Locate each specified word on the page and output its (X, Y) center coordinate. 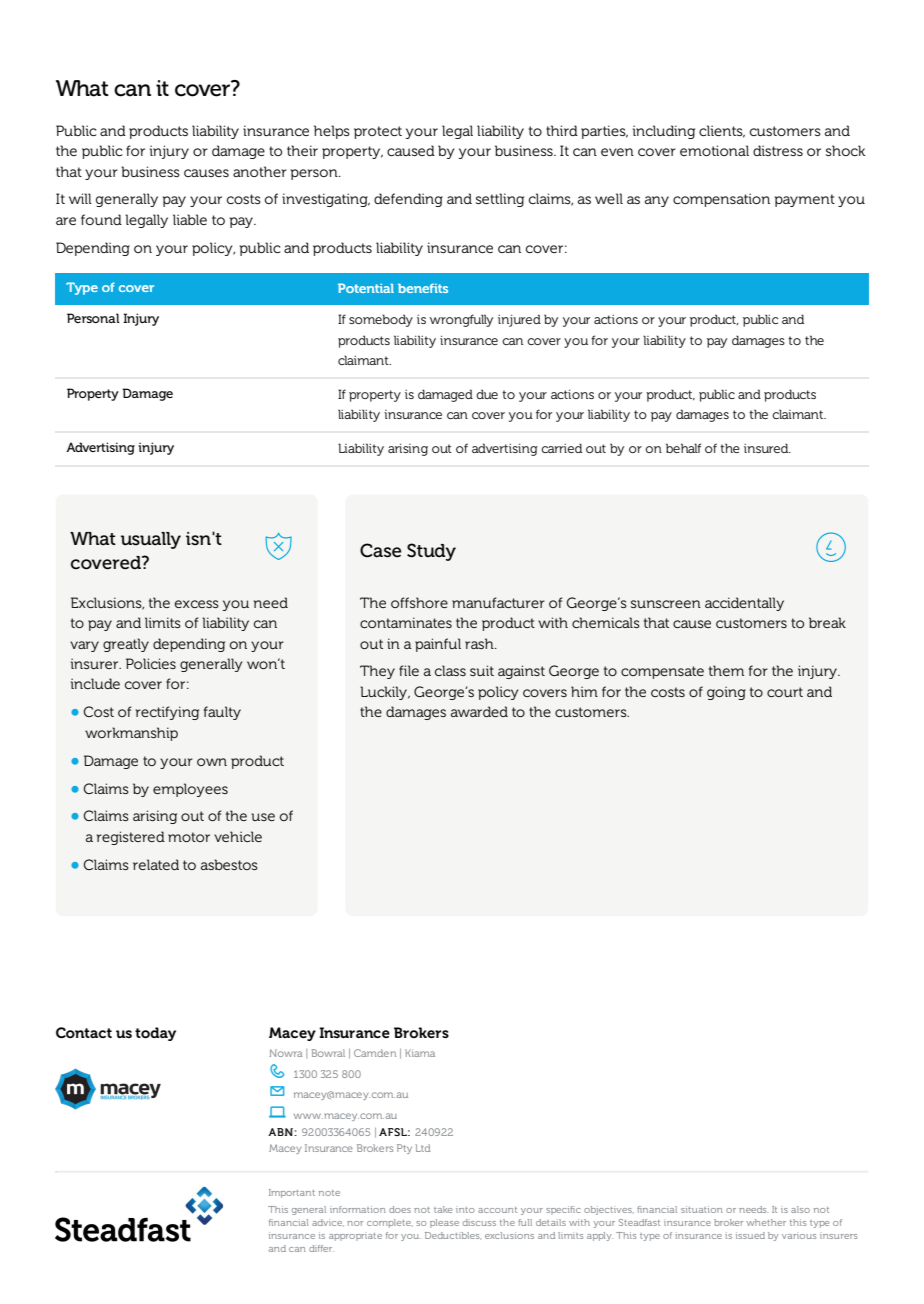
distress (778, 150)
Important (292, 1193)
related (156, 864)
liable (190, 219)
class (450, 670)
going (726, 693)
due (487, 394)
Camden (375, 1053)
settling (500, 200)
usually (151, 540)
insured (767, 448)
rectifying (167, 713)
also (800, 1209)
